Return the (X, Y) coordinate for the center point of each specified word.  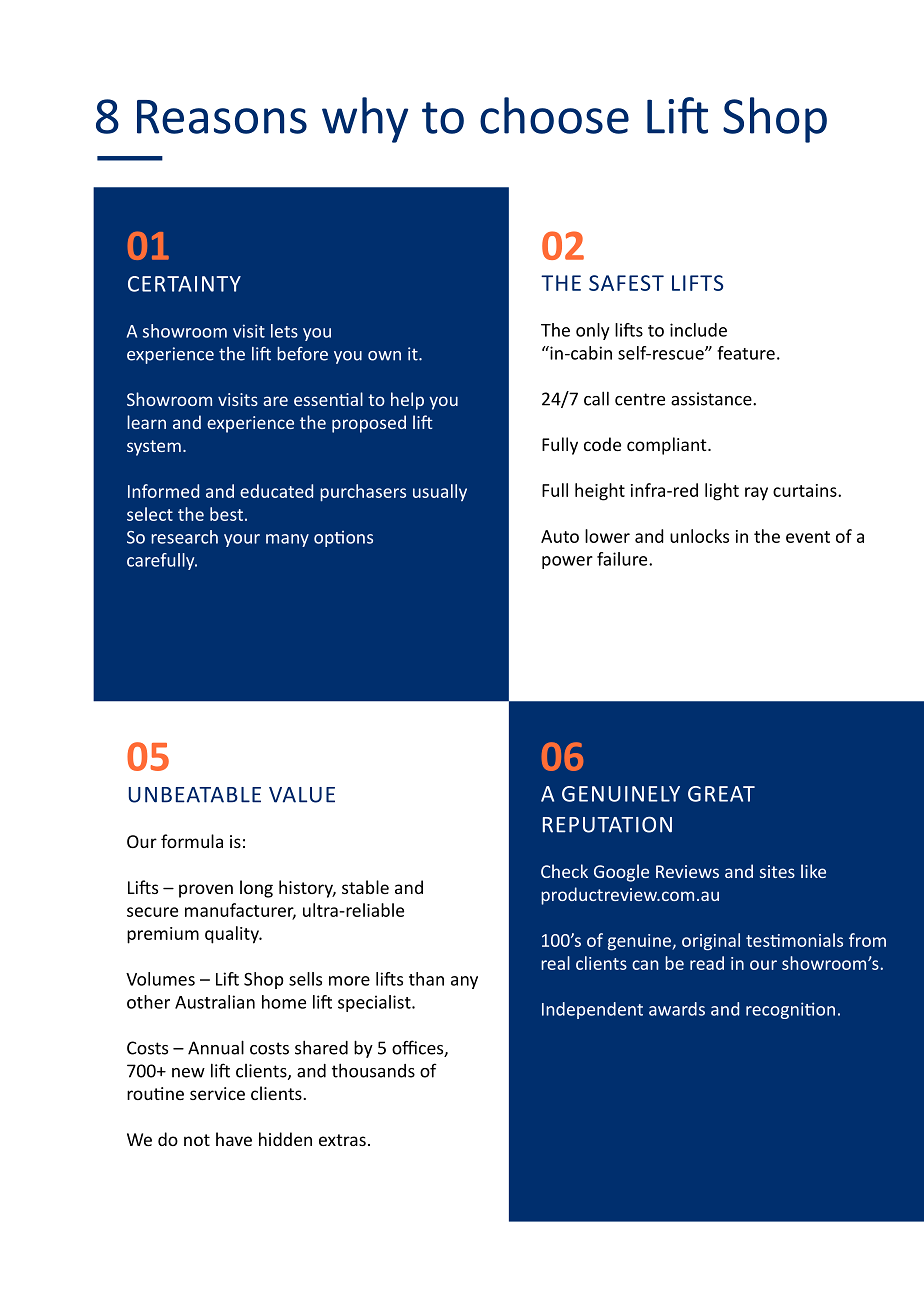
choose (554, 115)
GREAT (721, 794)
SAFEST (626, 283)
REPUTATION (607, 824)
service (217, 1093)
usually (440, 492)
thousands (373, 1070)
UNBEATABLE (195, 795)
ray (756, 494)
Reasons (222, 117)
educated (276, 491)
